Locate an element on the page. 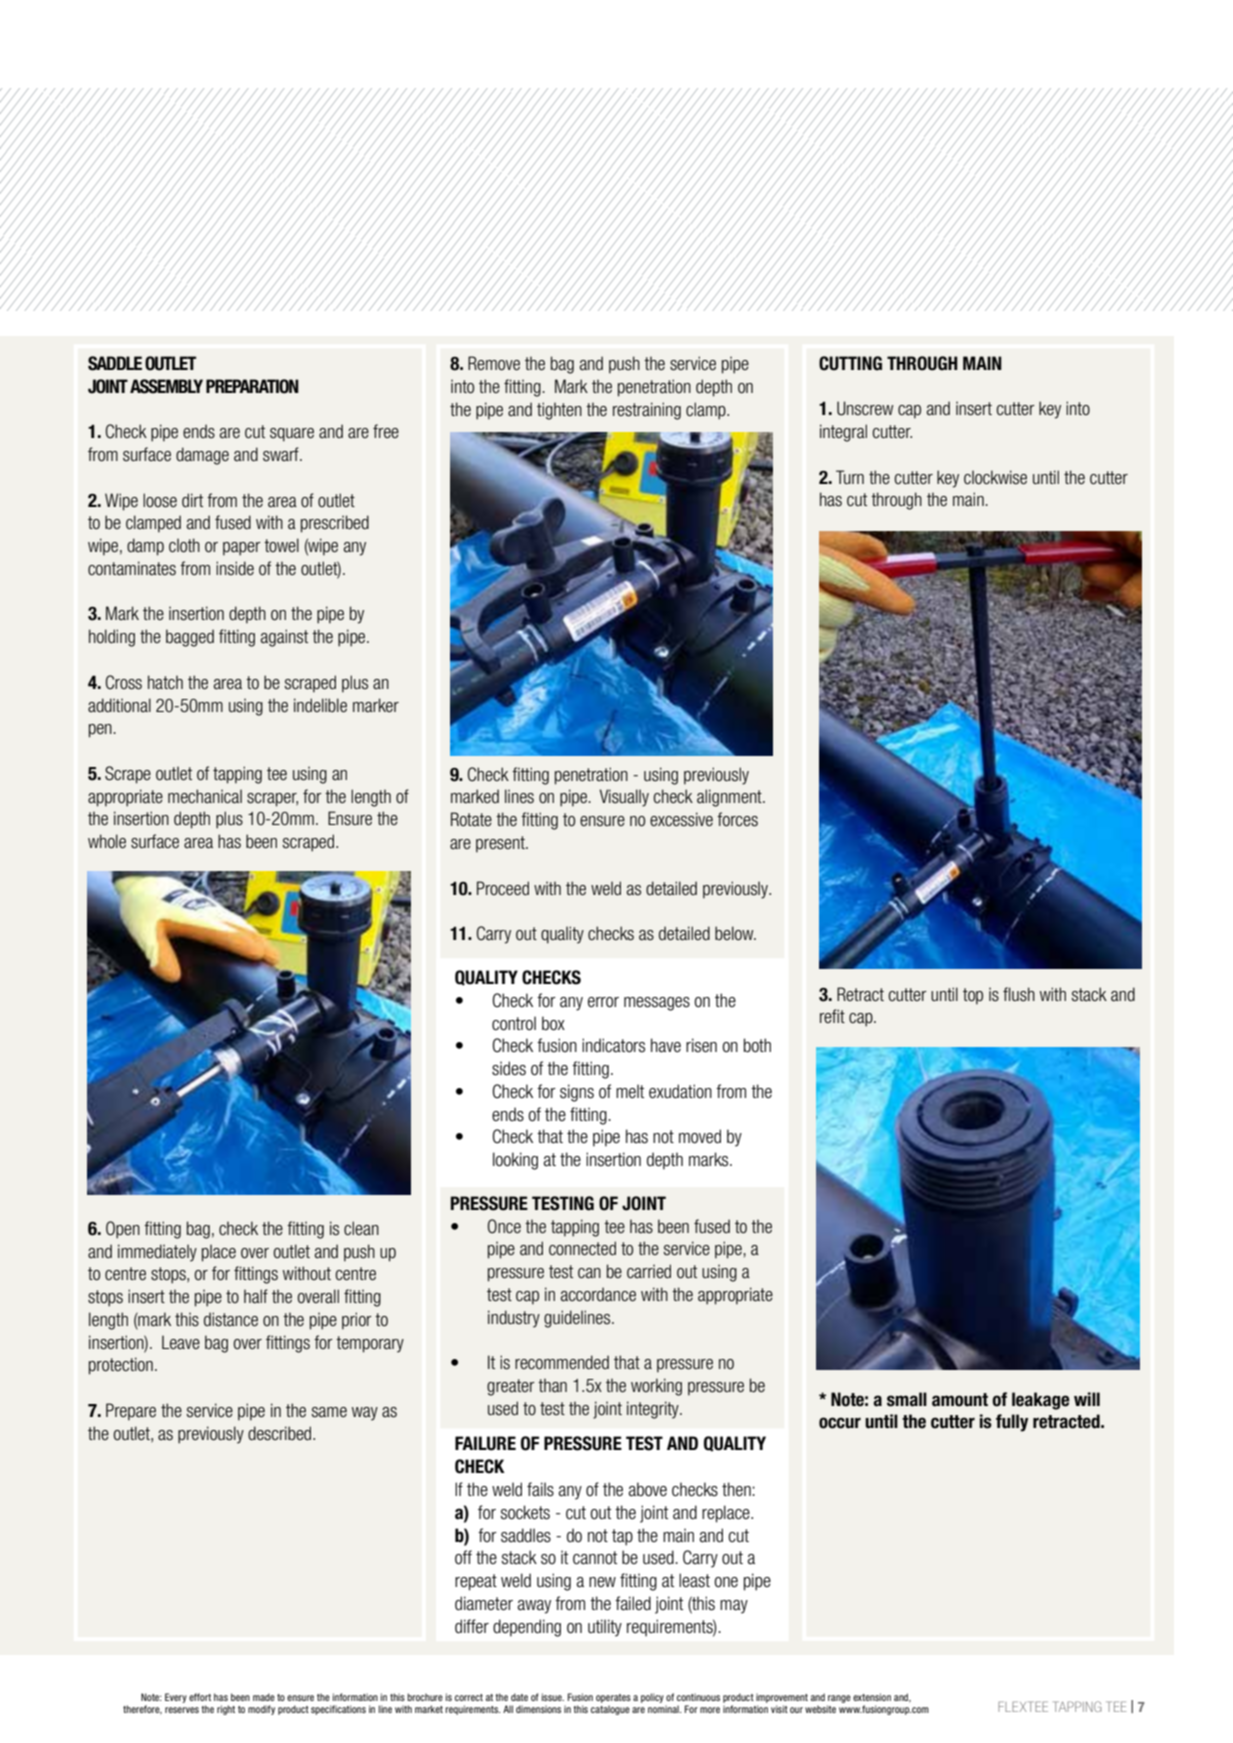 The width and height of the image is (1233, 1743). immediately is located at coordinates (157, 1253).
